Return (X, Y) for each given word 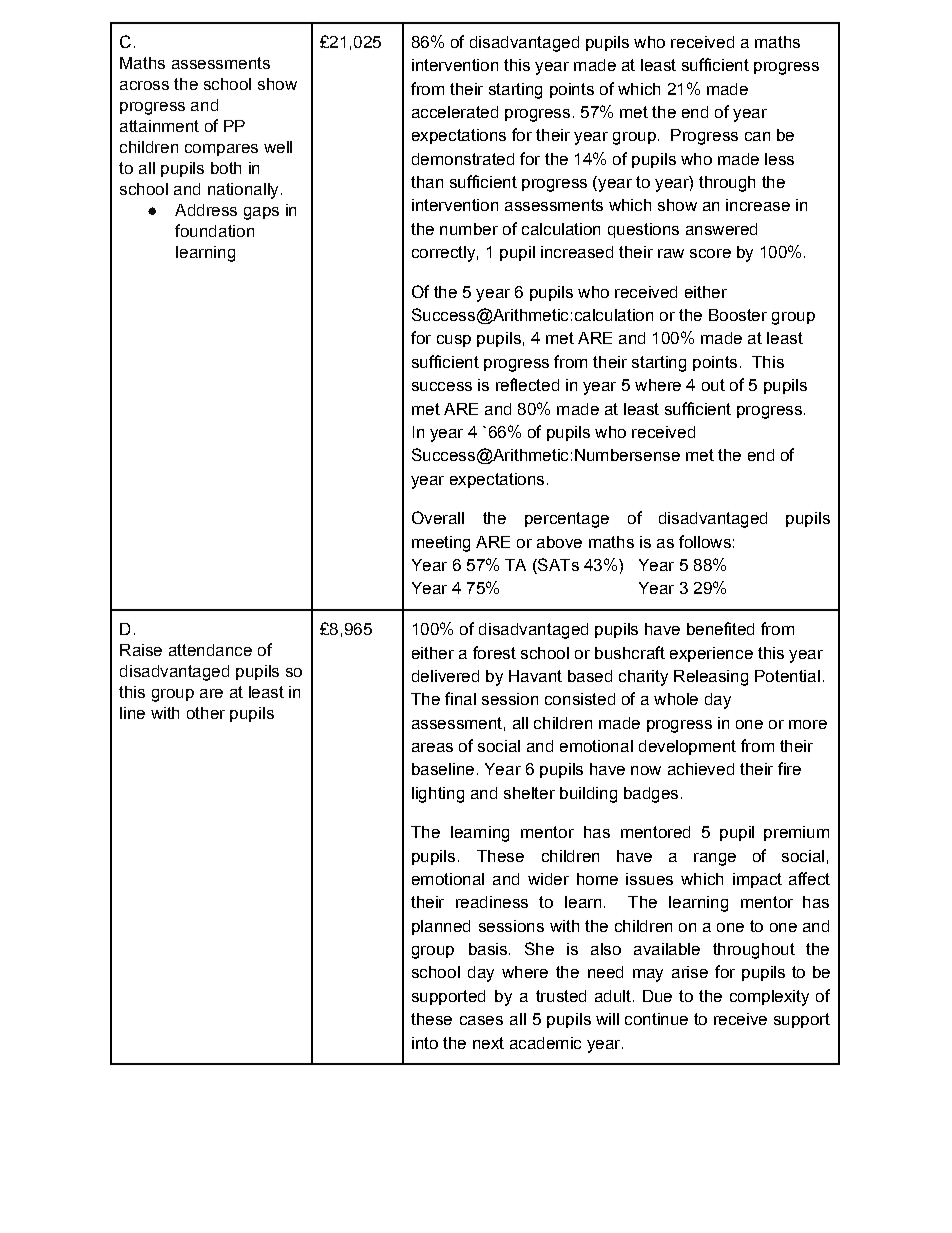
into (425, 1043)
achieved (701, 769)
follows (705, 541)
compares (221, 150)
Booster (738, 315)
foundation (214, 230)
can (757, 136)
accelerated (455, 112)
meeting (441, 544)
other (206, 713)
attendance (210, 650)
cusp (454, 341)
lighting (438, 795)
